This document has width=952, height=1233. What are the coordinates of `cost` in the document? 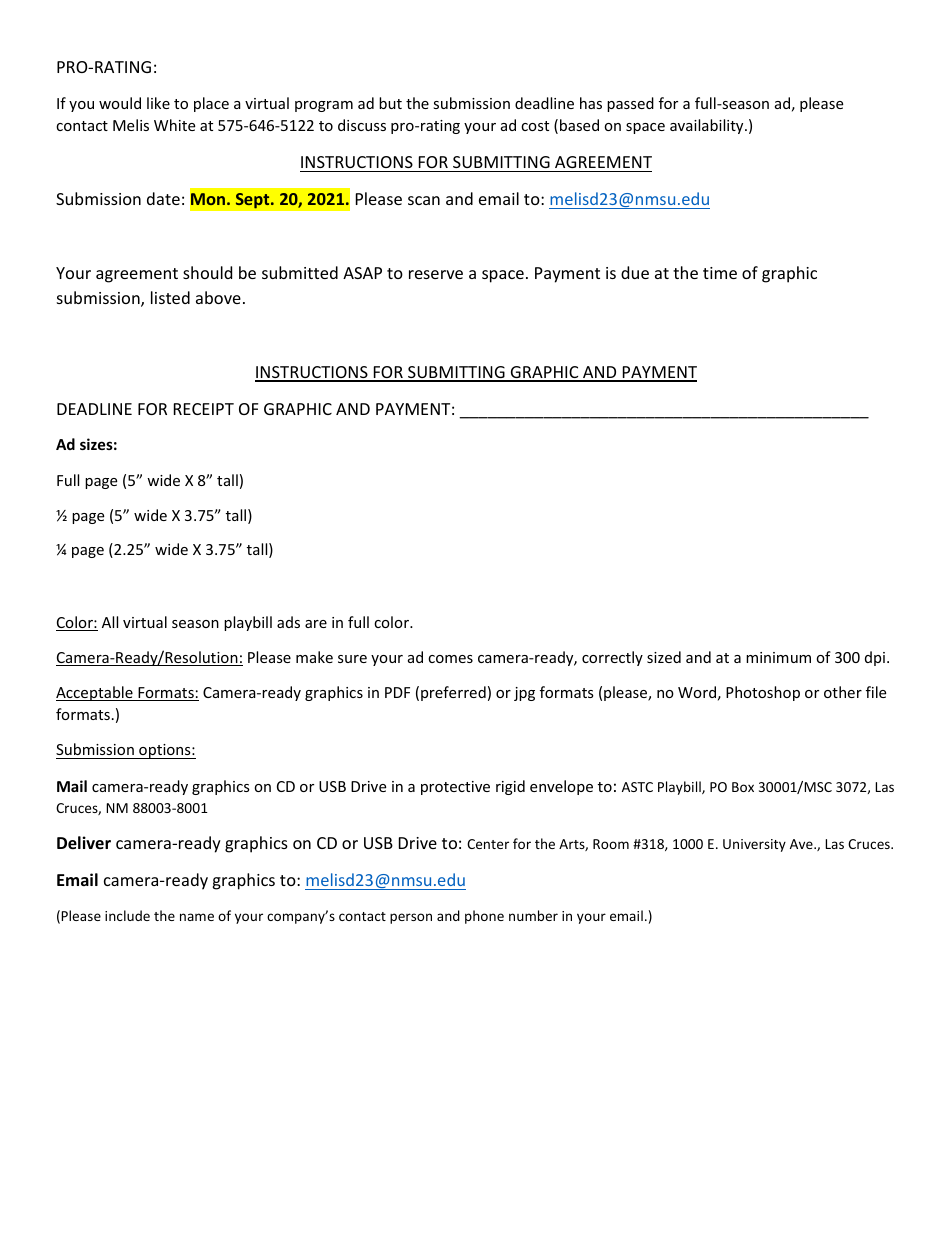 It's located at (535, 126).
